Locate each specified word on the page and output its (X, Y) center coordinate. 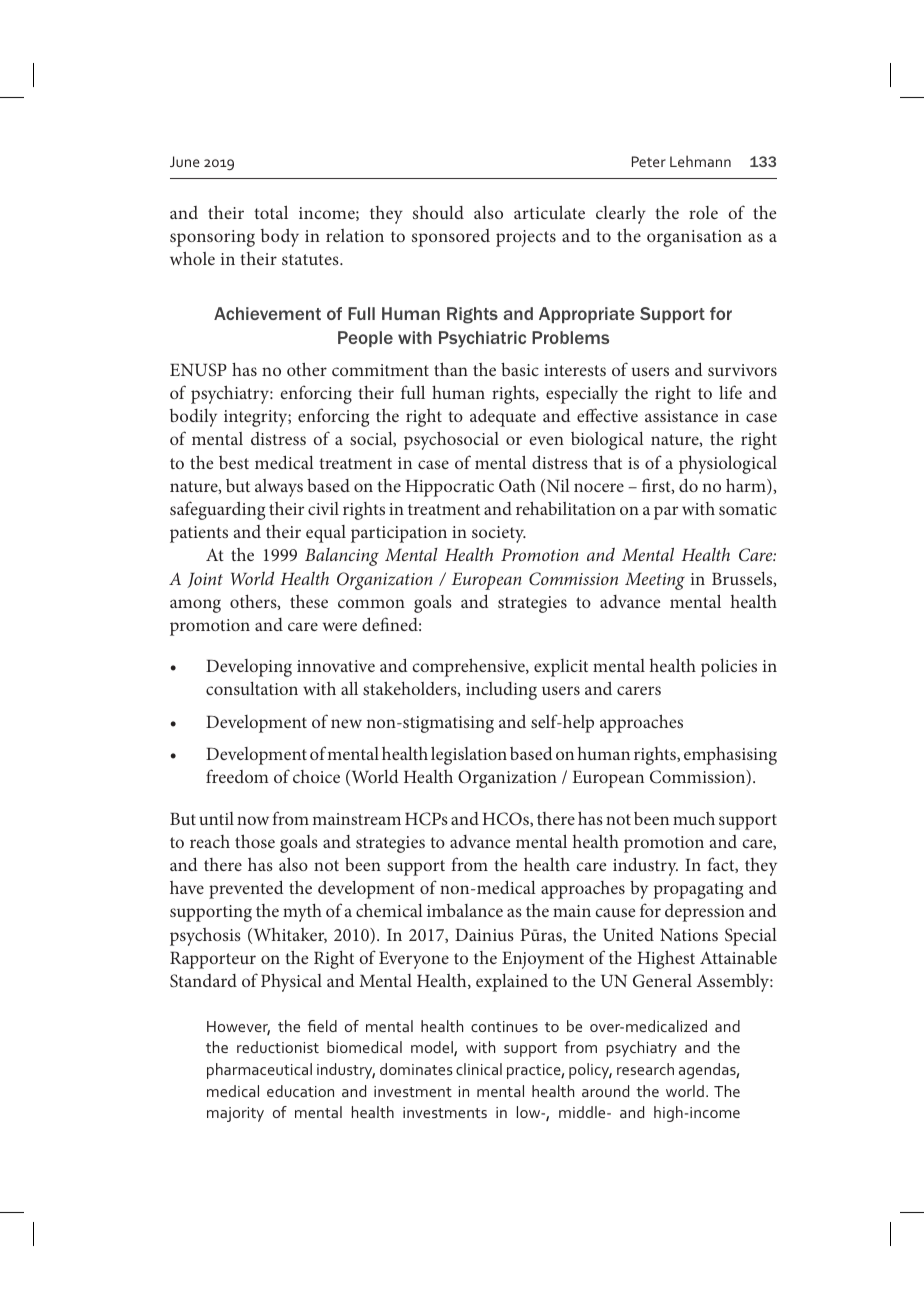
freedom (237, 776)
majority (235, 1114)
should (438, 212)
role (703, 212)
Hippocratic (449, 488)
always (279, 488)
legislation (469, 755)
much (694, 818)
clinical (479, 1069)
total (271, 212)
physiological (728, 464)
